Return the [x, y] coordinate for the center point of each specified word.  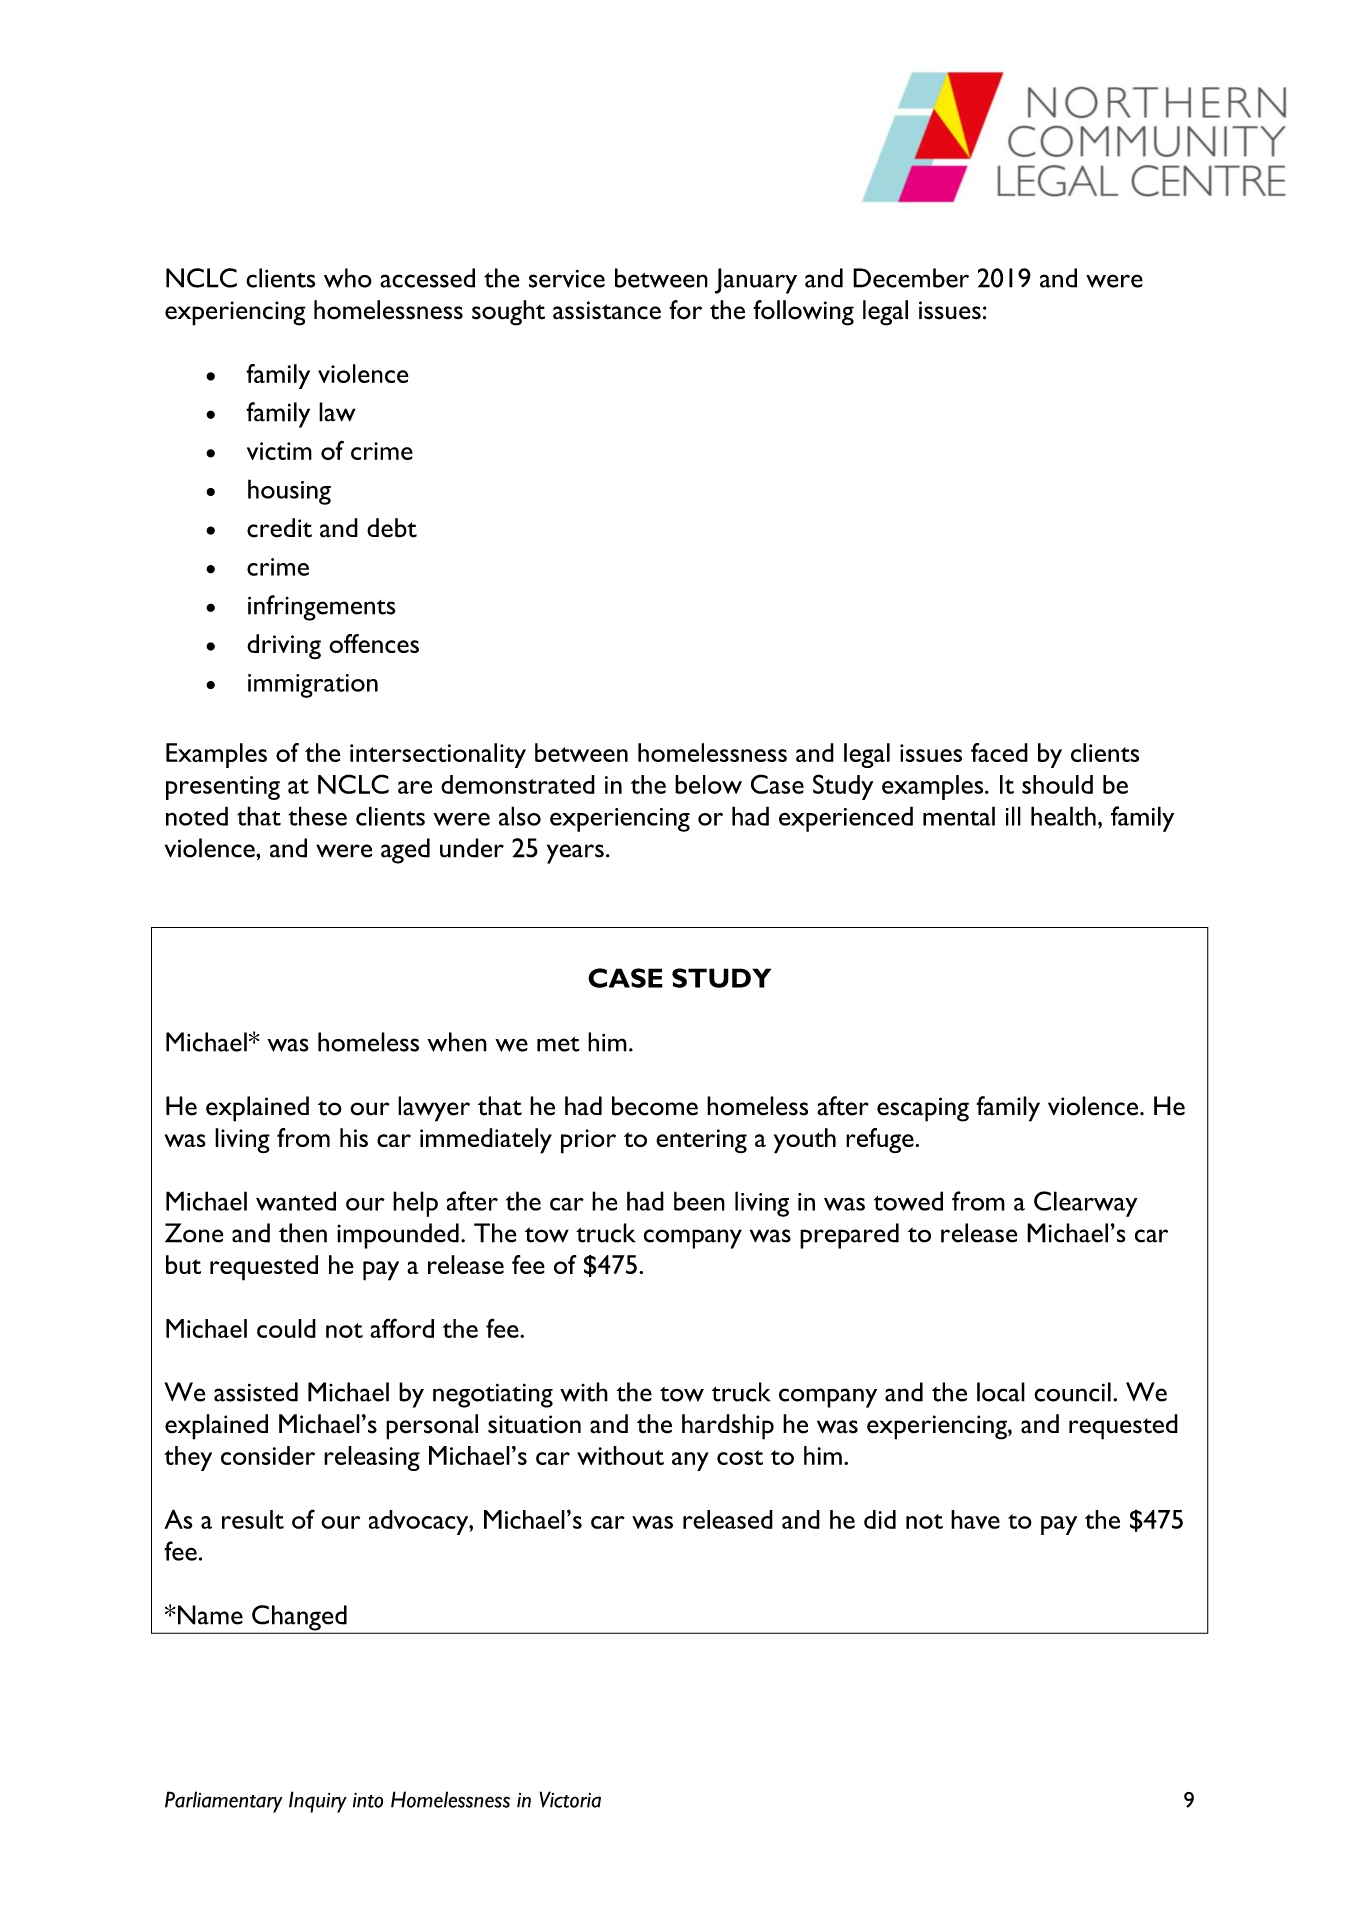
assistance [607, 310]
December [911, 278]
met [558, 1044]
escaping [923, 1109]
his [354, 1137]
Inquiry [318, 1802]
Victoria [570, 1799]
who [348, 278]
